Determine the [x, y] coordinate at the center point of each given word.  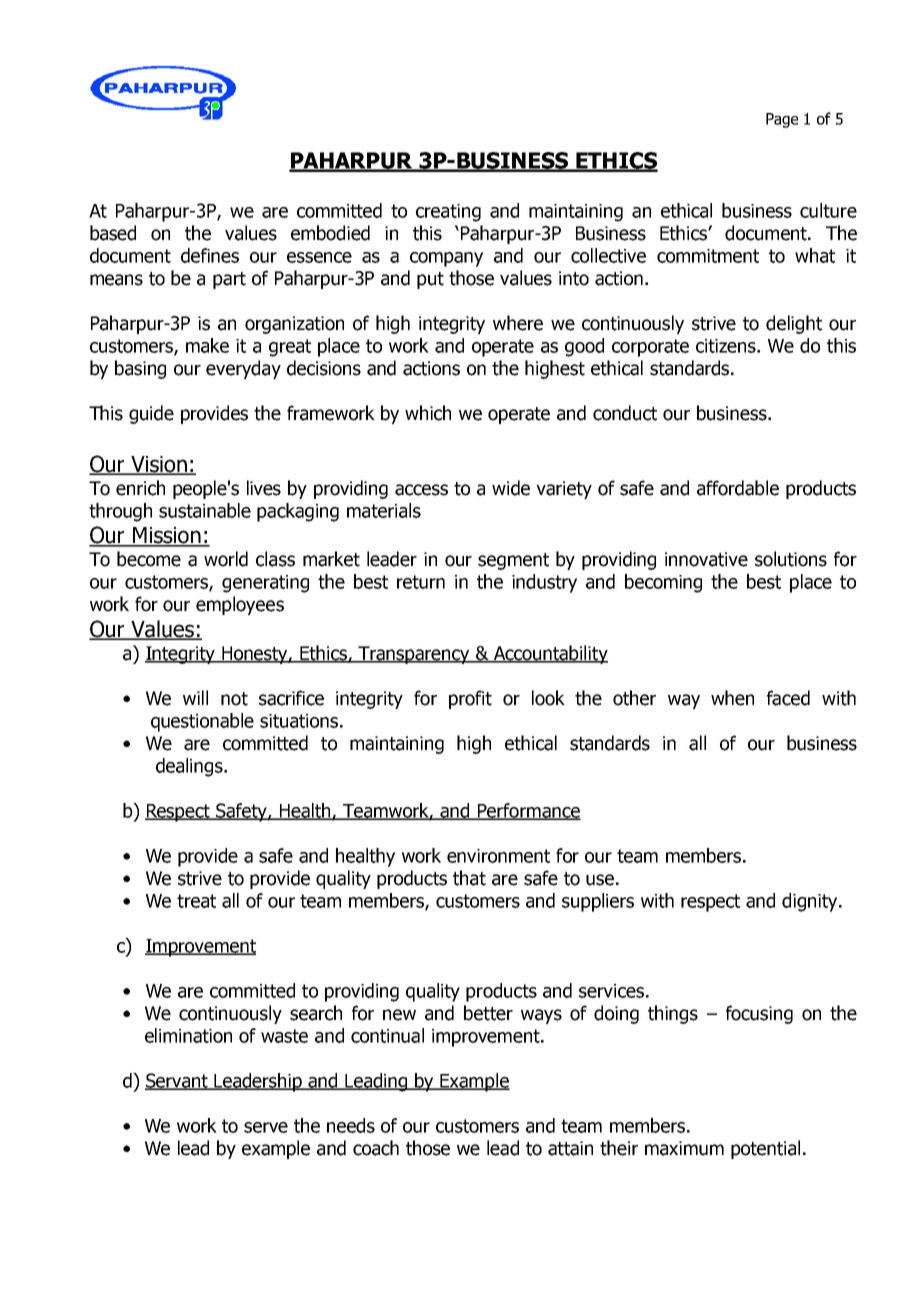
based [113, 233]
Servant [177, 1081]
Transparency [414, 655]
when [732, 698]
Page [782, 120]
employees [240, 605]
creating [448, 213]
